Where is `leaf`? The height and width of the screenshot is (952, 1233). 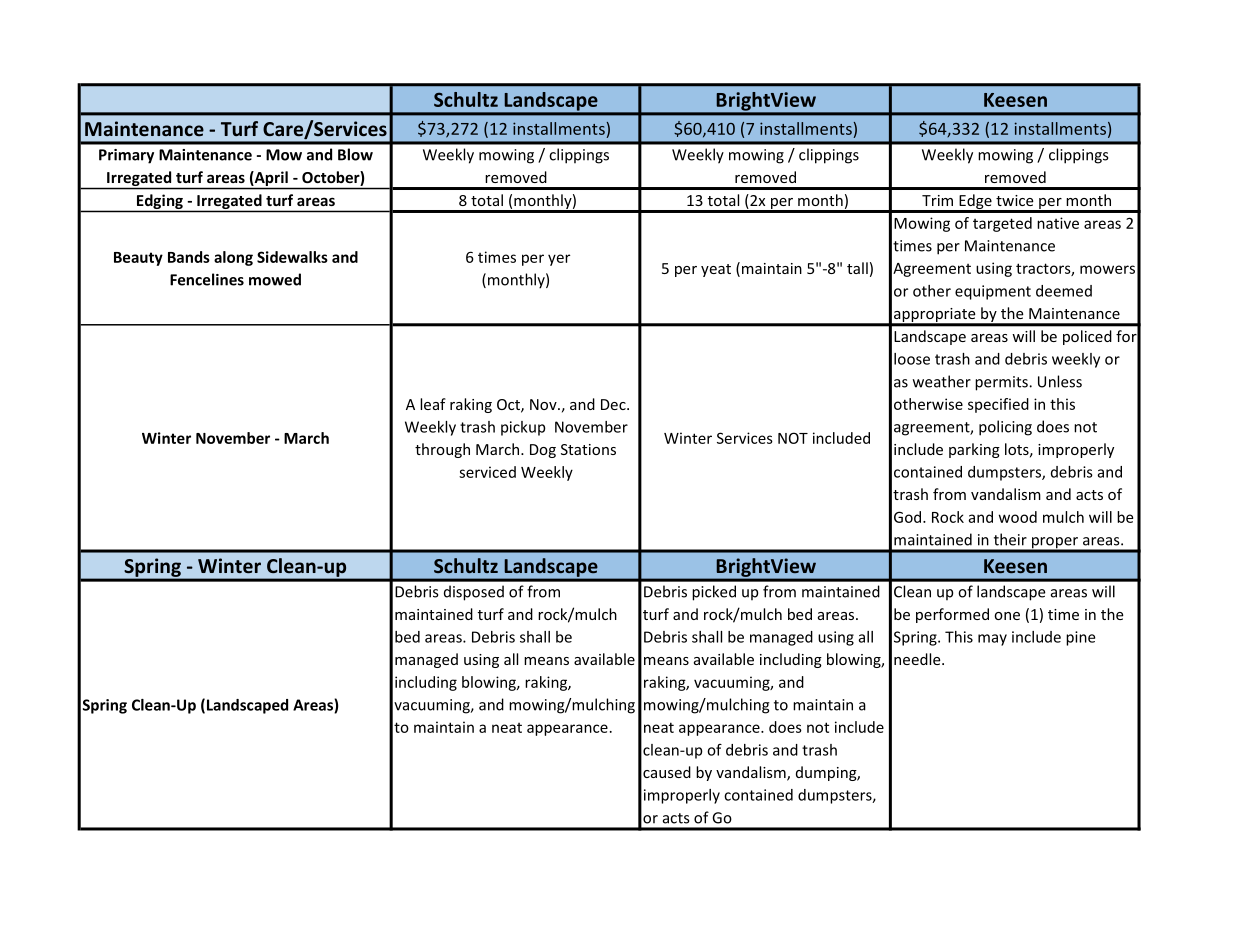 leaf is located at coordinates (433, 404).
